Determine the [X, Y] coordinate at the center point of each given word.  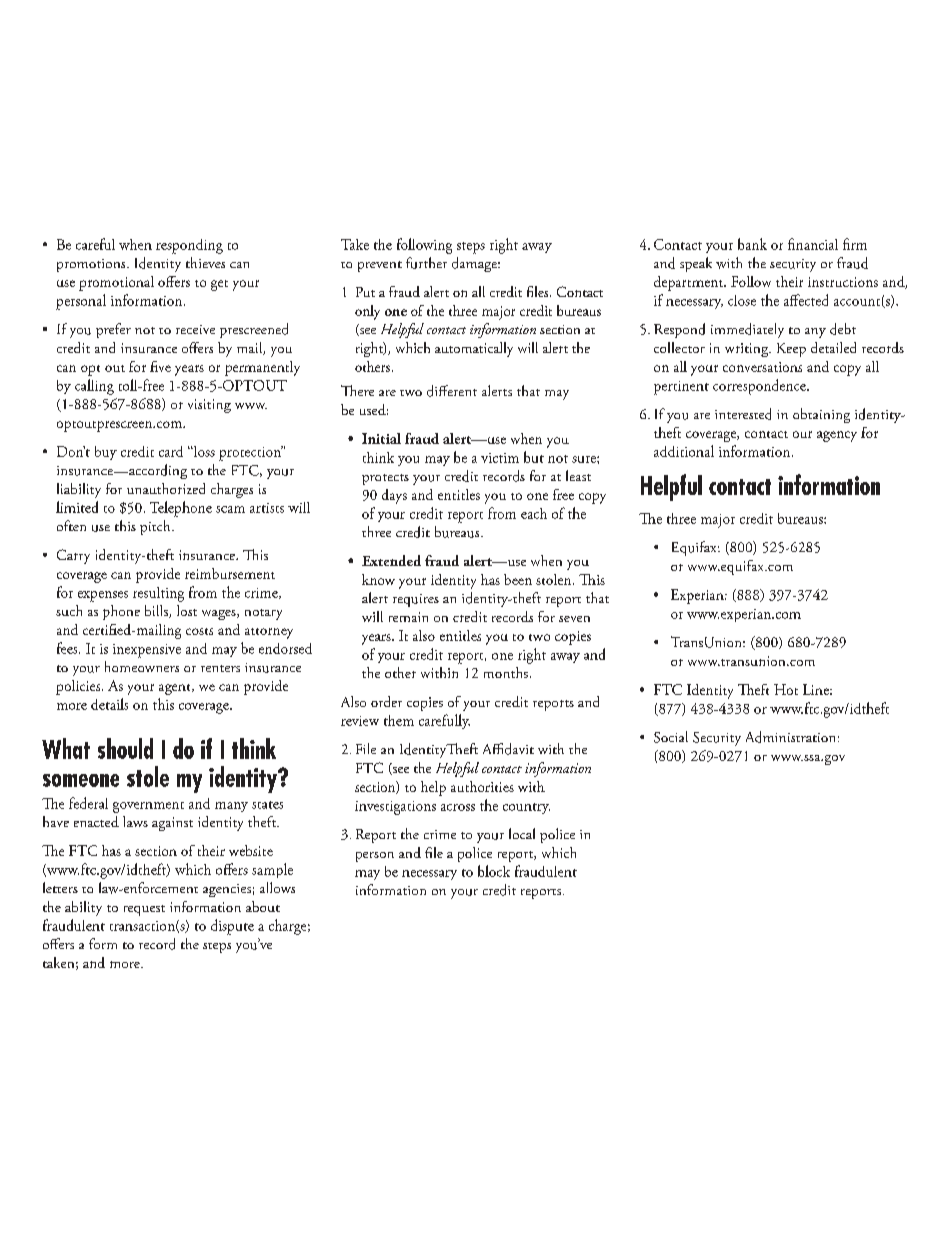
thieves [205, 262]
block [494, 871]
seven [574, 619]
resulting [158, 594]
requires [416, 600]
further [426, 263]
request [144, 910]
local [522, 833]
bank [752, 244]
